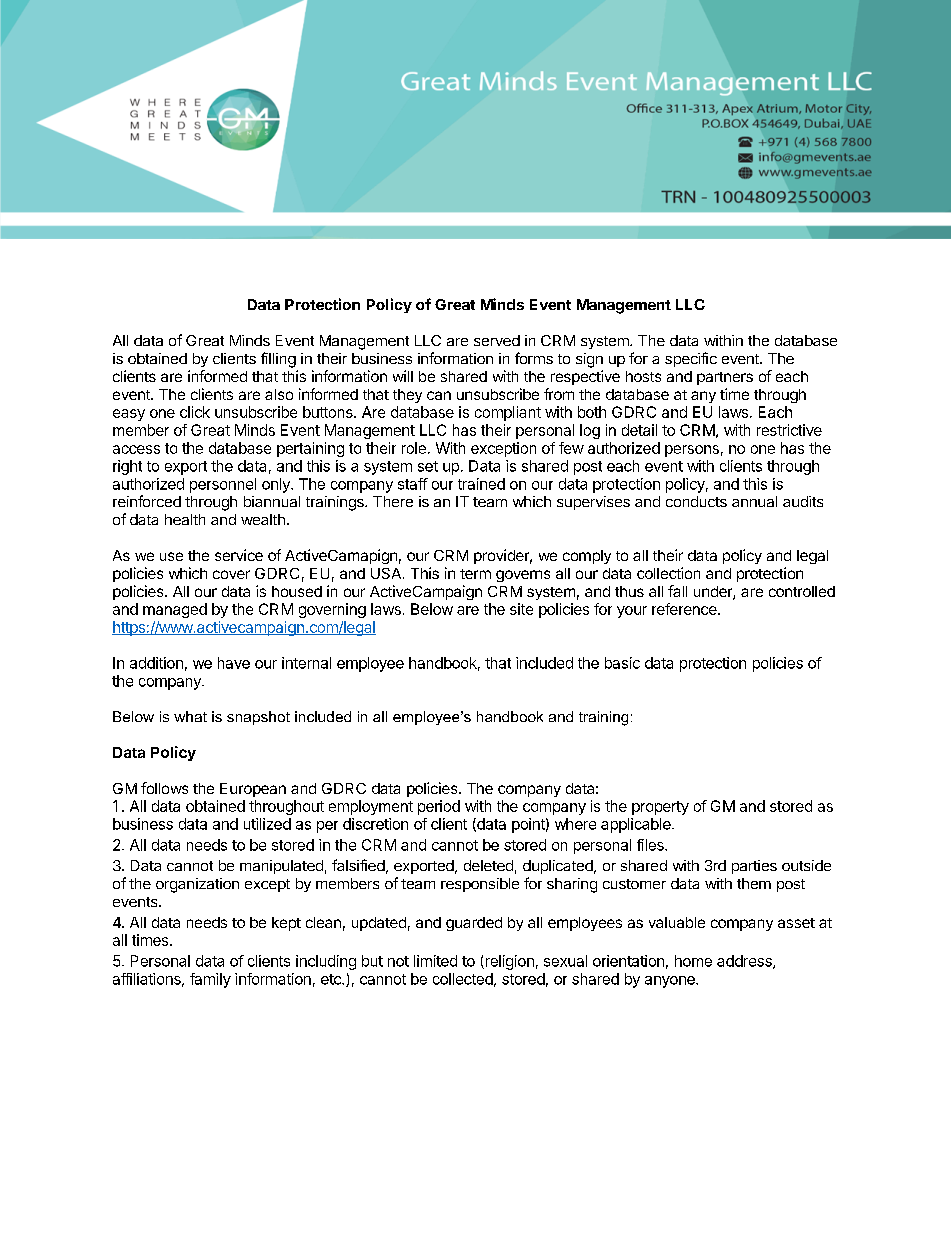  I want to click on family, so click(210, 980).
